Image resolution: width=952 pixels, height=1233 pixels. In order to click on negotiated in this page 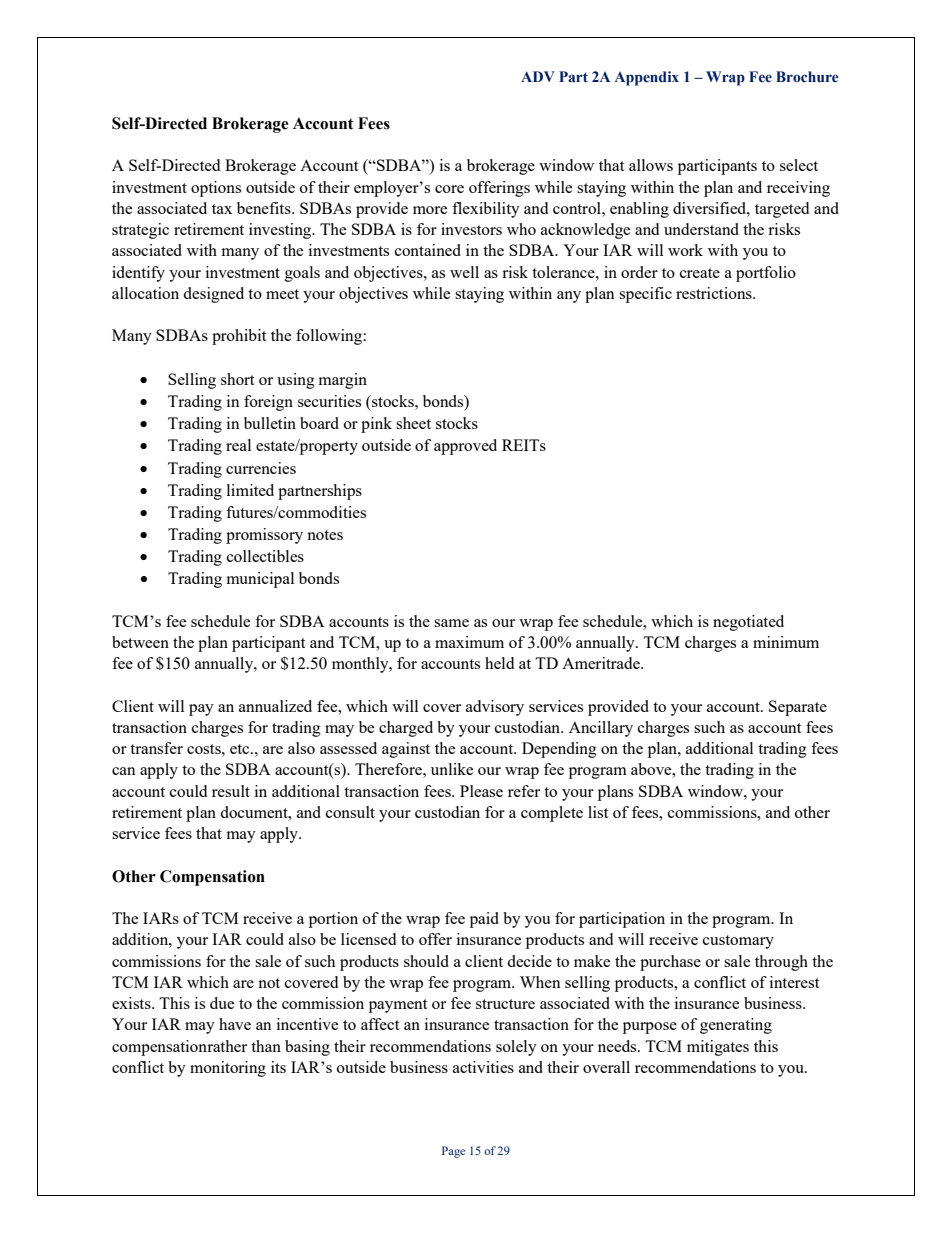, I will do `click(748, 623)`.
